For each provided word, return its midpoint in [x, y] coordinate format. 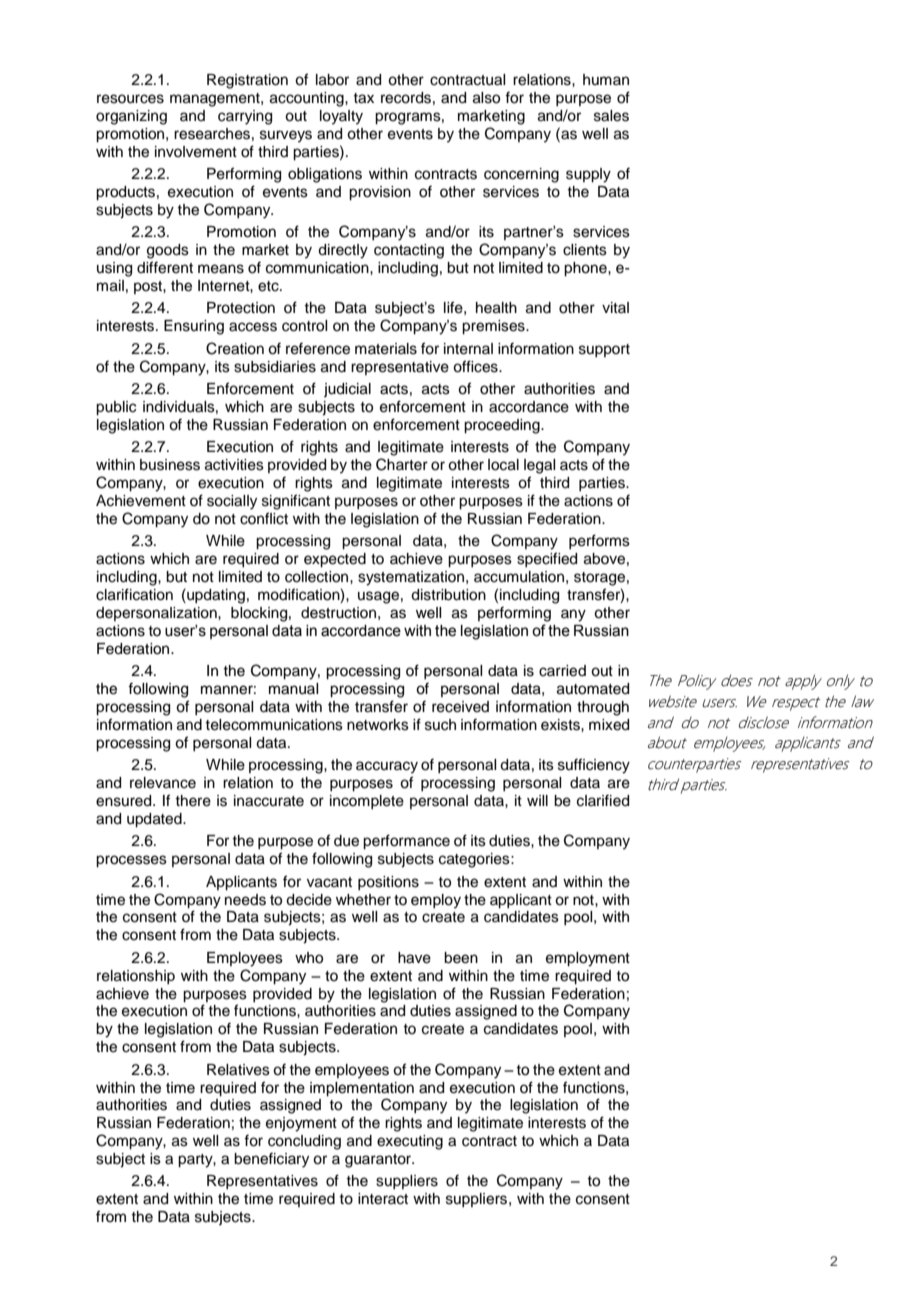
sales [611, 116]
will [537, 800]
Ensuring [194, 327]
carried [562, 671]
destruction [338, 613]
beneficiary [271, 1160]
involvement [196, 152]
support [604, 350]
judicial [347, 390]
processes [131, 861]
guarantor [379, 1161]
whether [363, 900]
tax [363, 98]
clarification [134, 594]
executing [410, 1142]
